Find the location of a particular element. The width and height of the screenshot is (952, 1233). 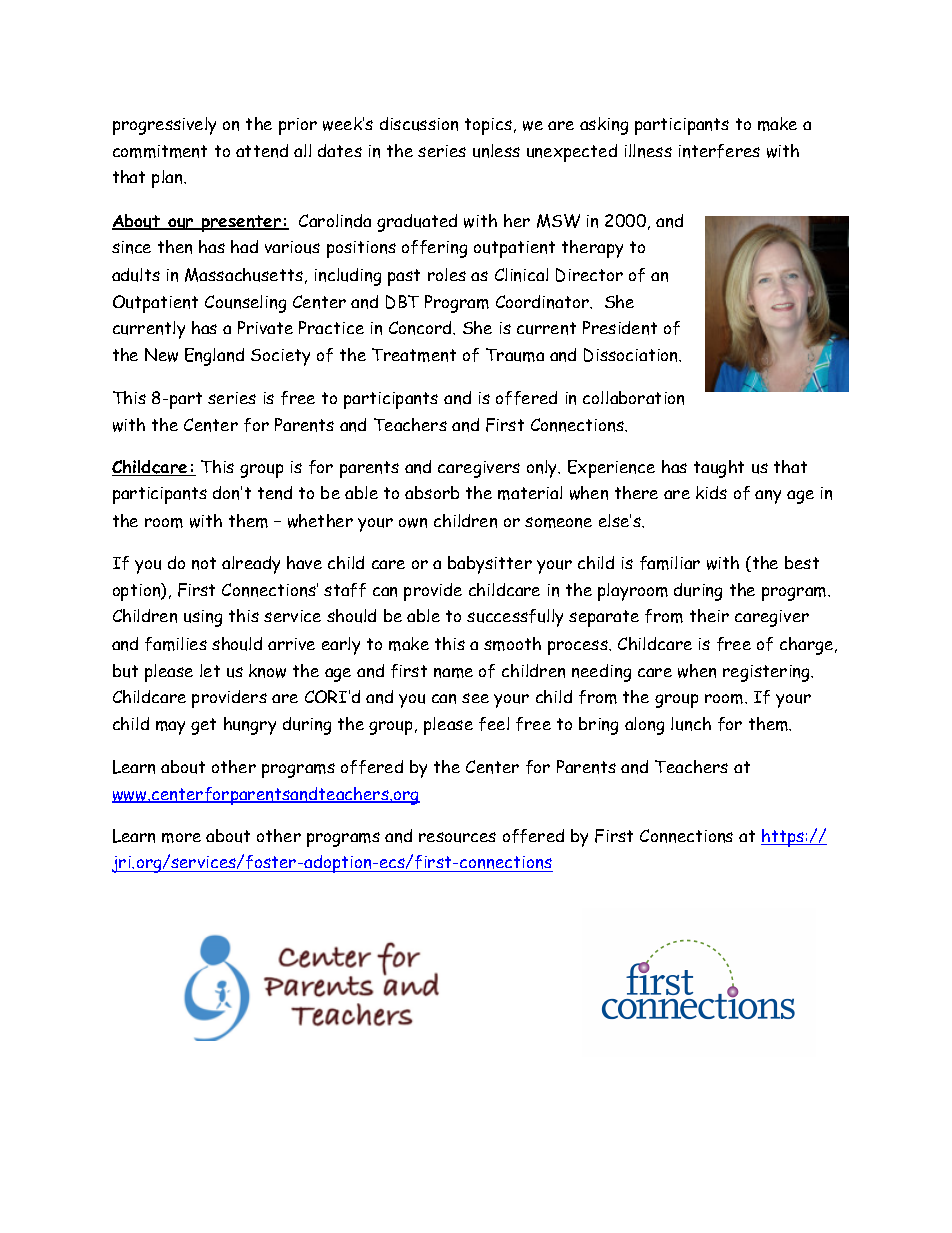

registering is located at coordinates (768, 673).
